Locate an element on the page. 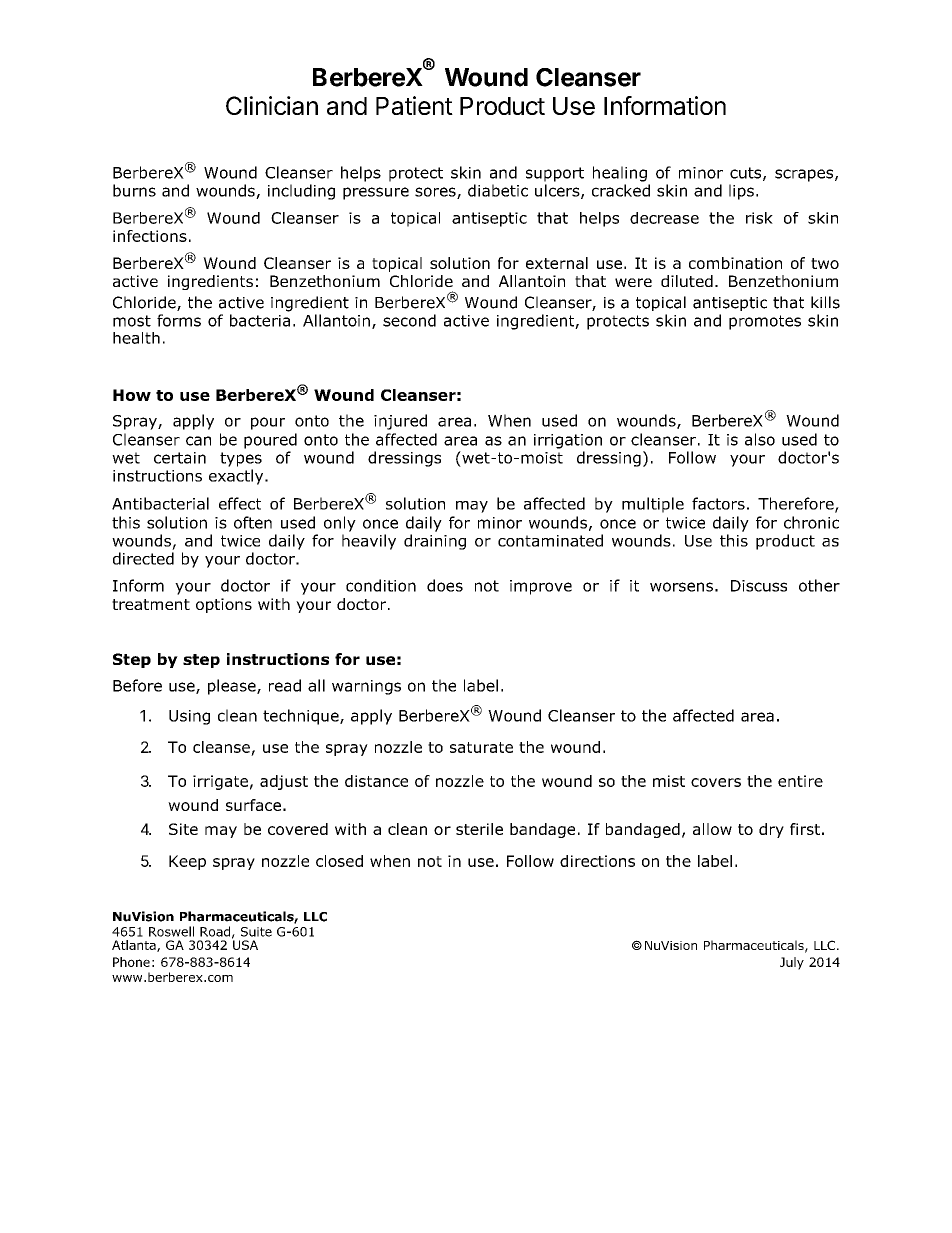 This document has width=952, height=1233. Road is located at coordinates (215, 931).
